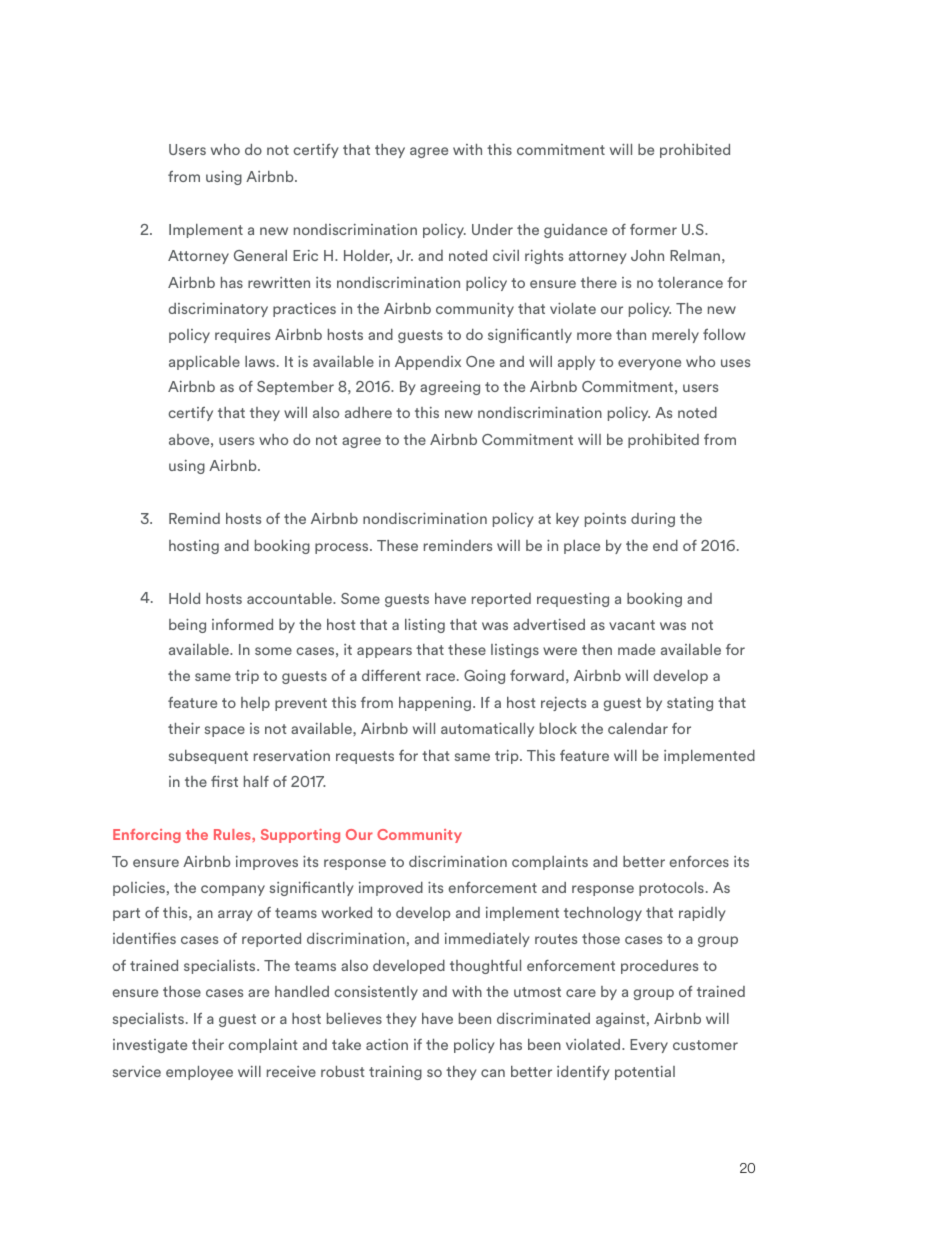 This page has height=1233, width=952. Describe the element at coordinates (653, 520) in the page. I see `during` at that location.
